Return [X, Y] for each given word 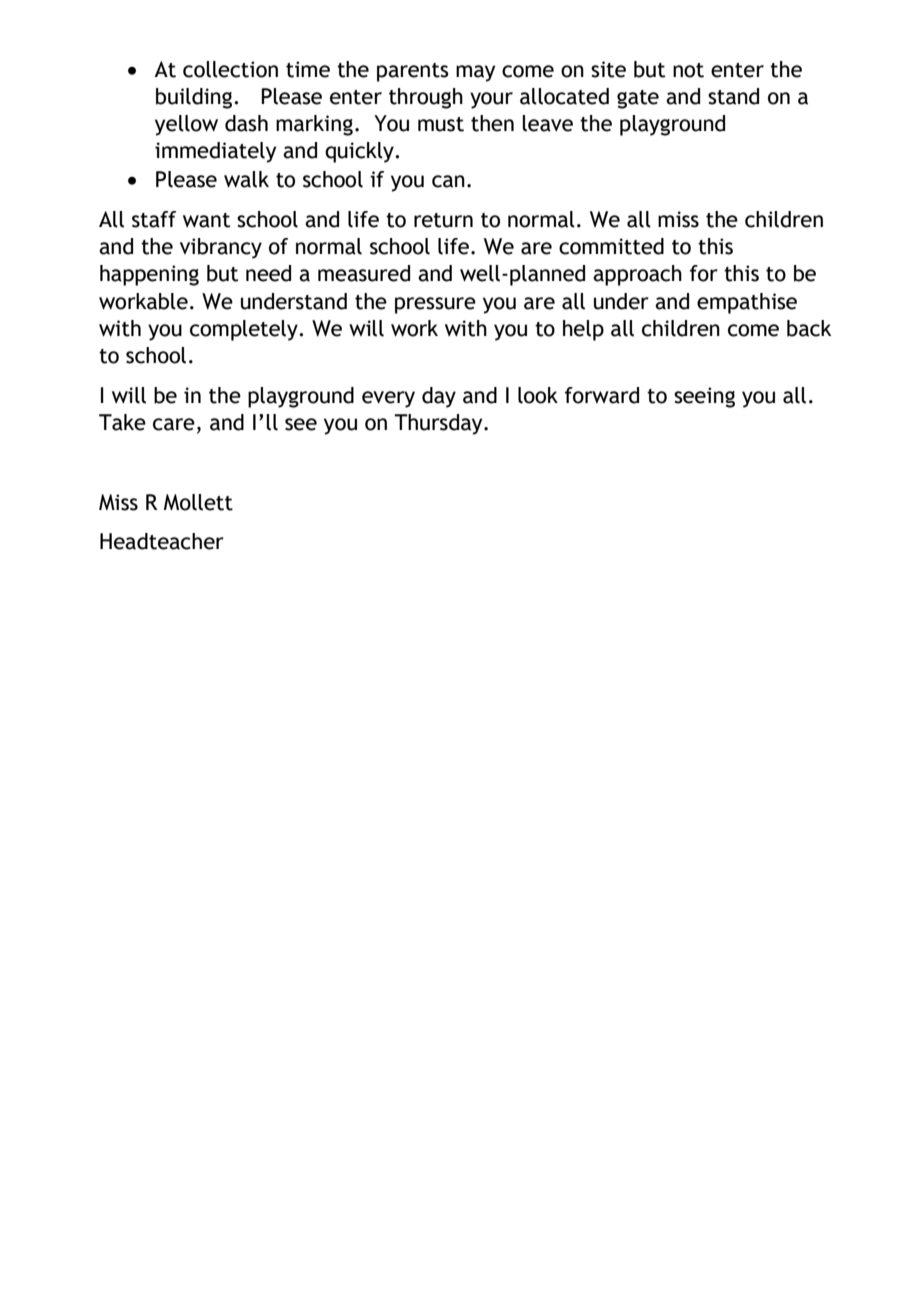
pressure [435, 305]
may [475, 73]
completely [245, 330]
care [174, 424]
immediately [215, 152]
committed [611, 246]
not [688, 70]
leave [547, 123]
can [448, 181]
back [809, 328]
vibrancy [221, 248]
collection [230, 69]
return [443, 220]
